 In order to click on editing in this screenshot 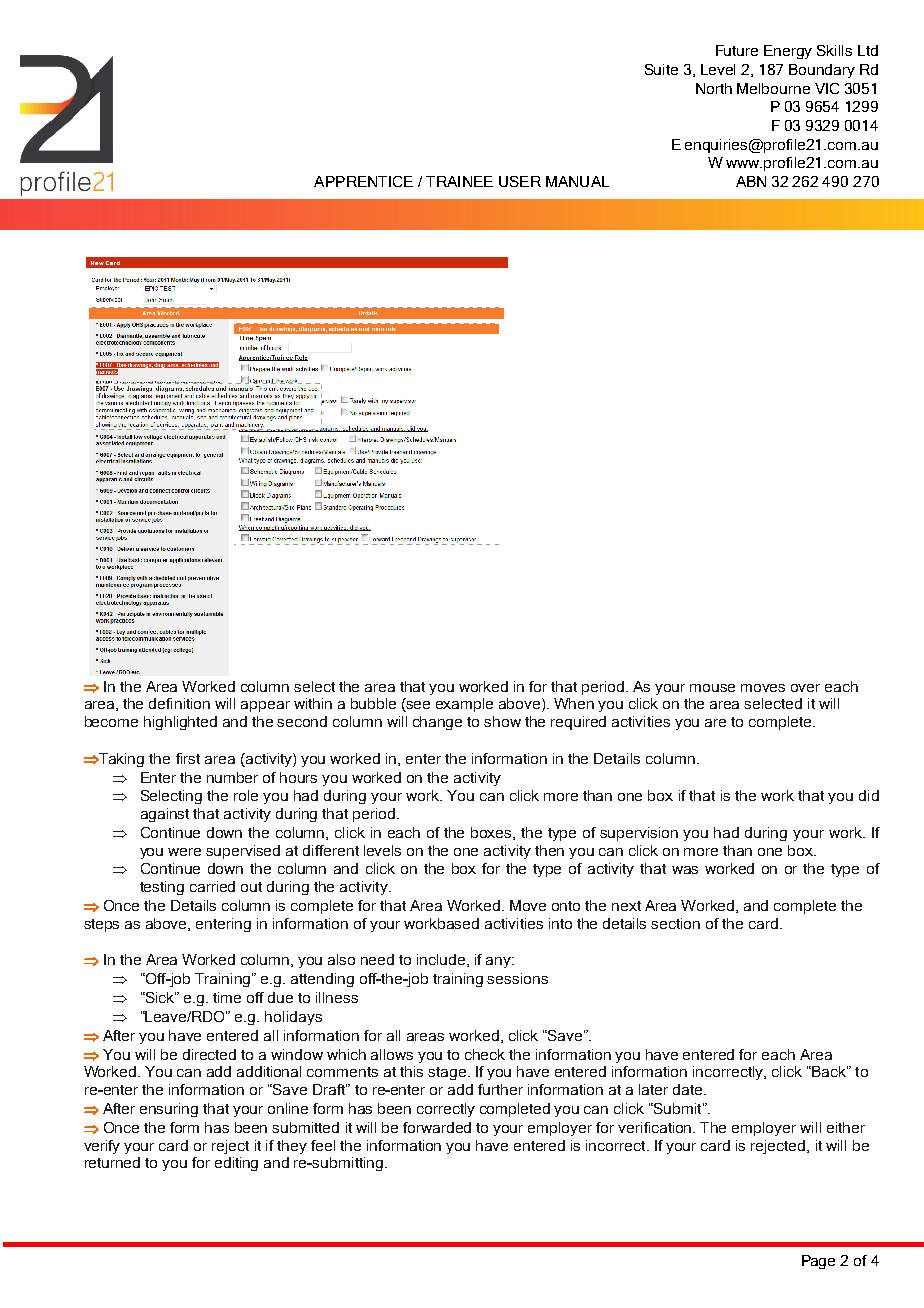, I will do `click(236, 1164)`.
